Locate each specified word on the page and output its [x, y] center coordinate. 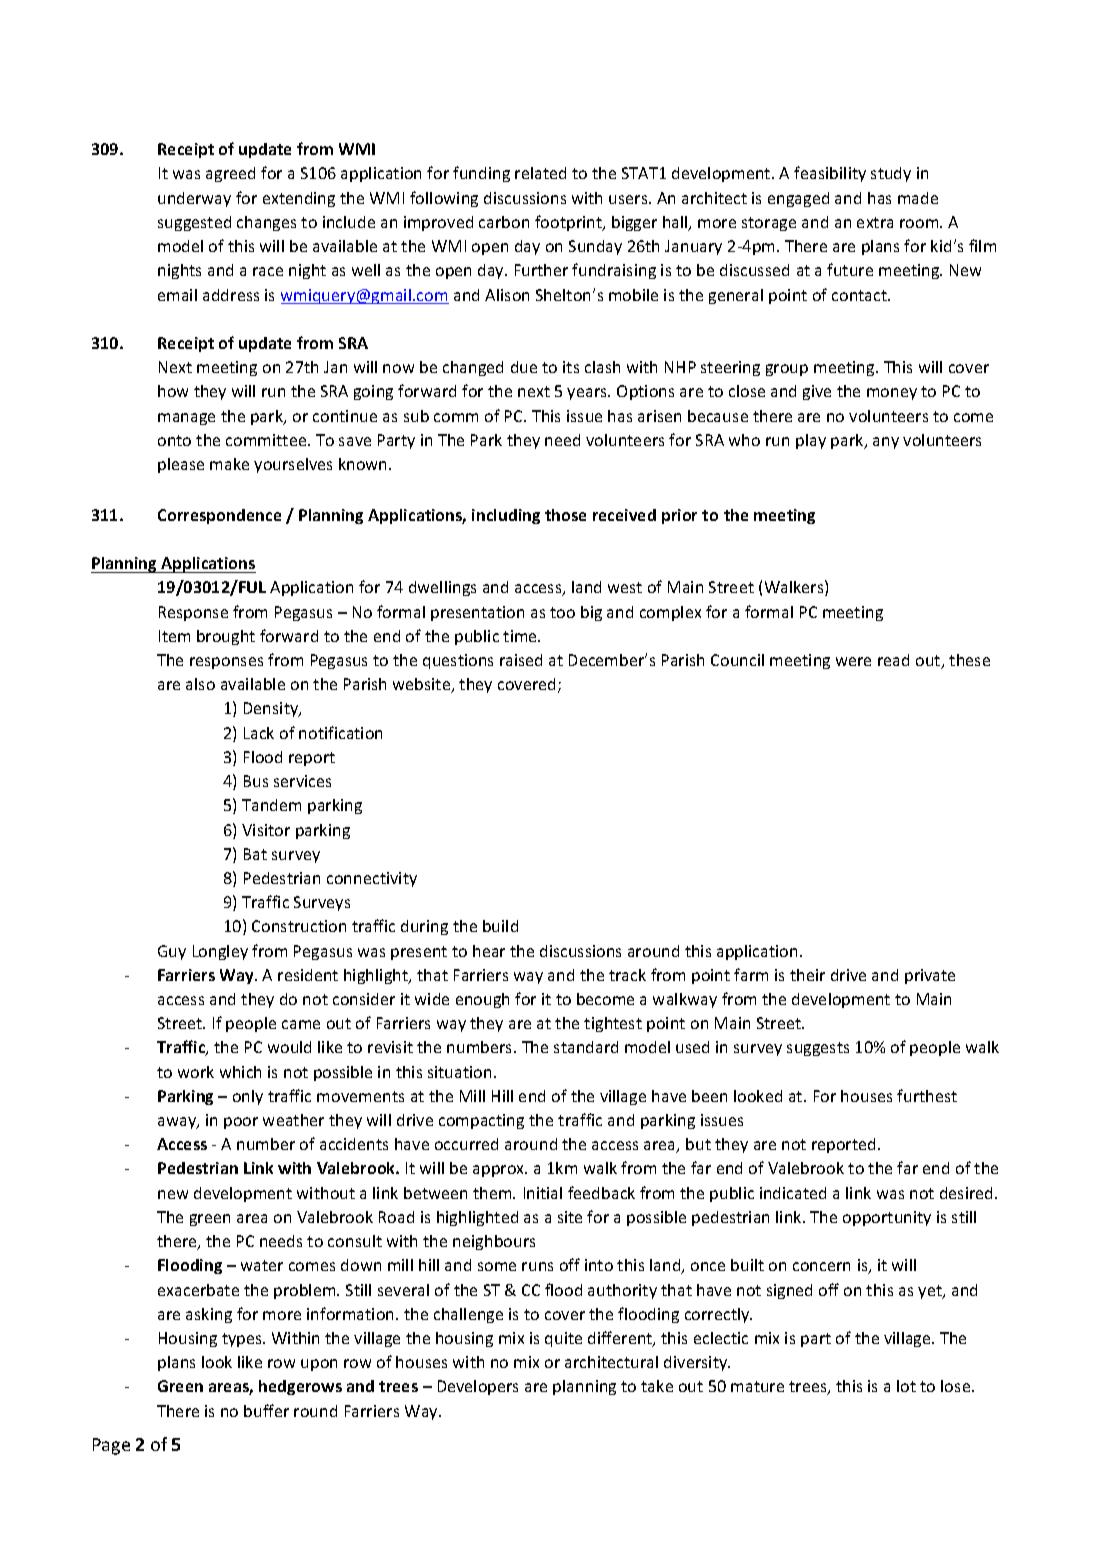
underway [194, 199]
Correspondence [219, 516]
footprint [570, 223]
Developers [478, 1387]
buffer [266, 1410]
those [565, 515]
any [886, 443]
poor [241, 1123]
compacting [481, 1121]
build [500, 926]
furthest [927, 1095]
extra [875, 222]
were [853, 661]
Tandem [271, 805]
